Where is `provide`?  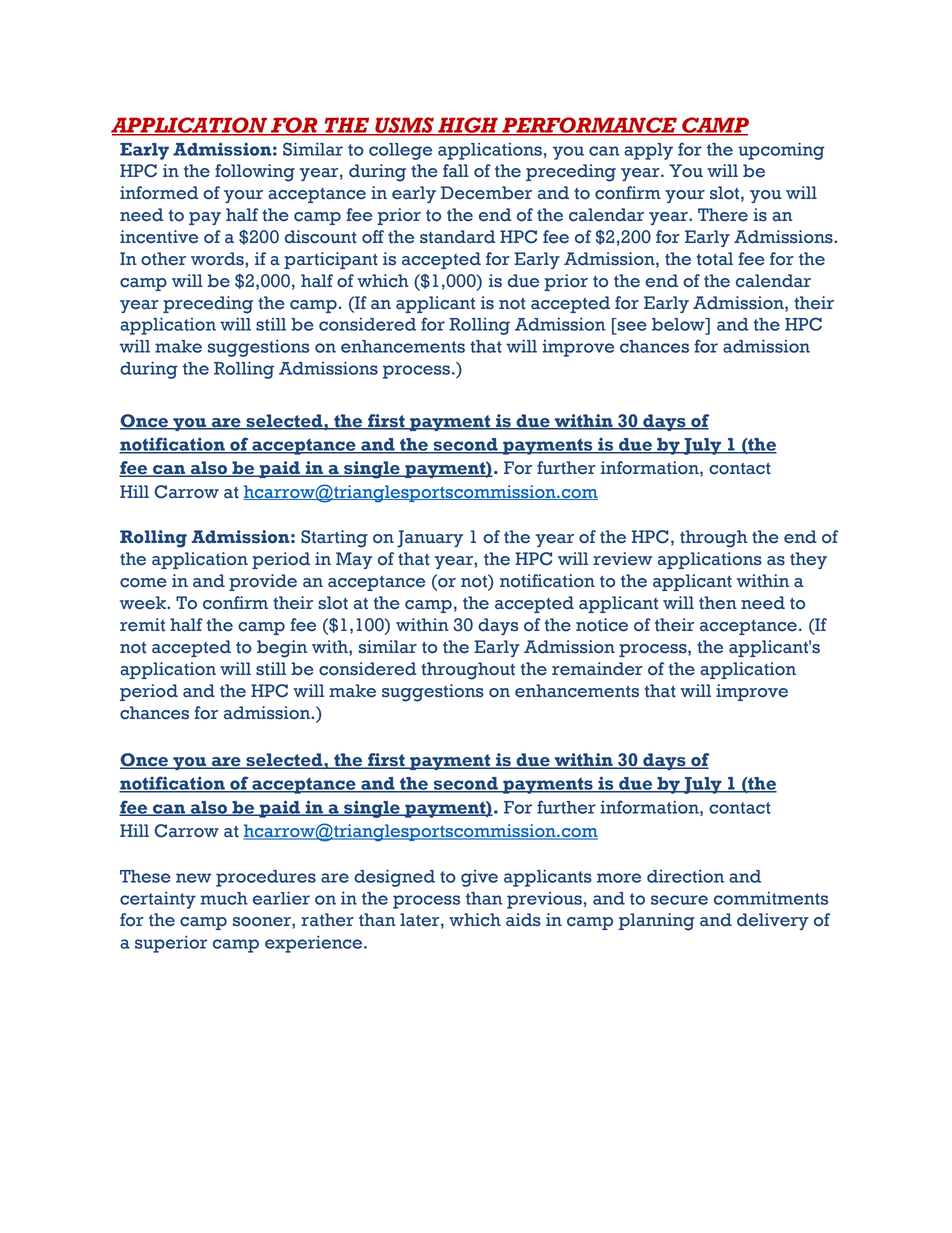 provide is located at coordinates (263, 582).
